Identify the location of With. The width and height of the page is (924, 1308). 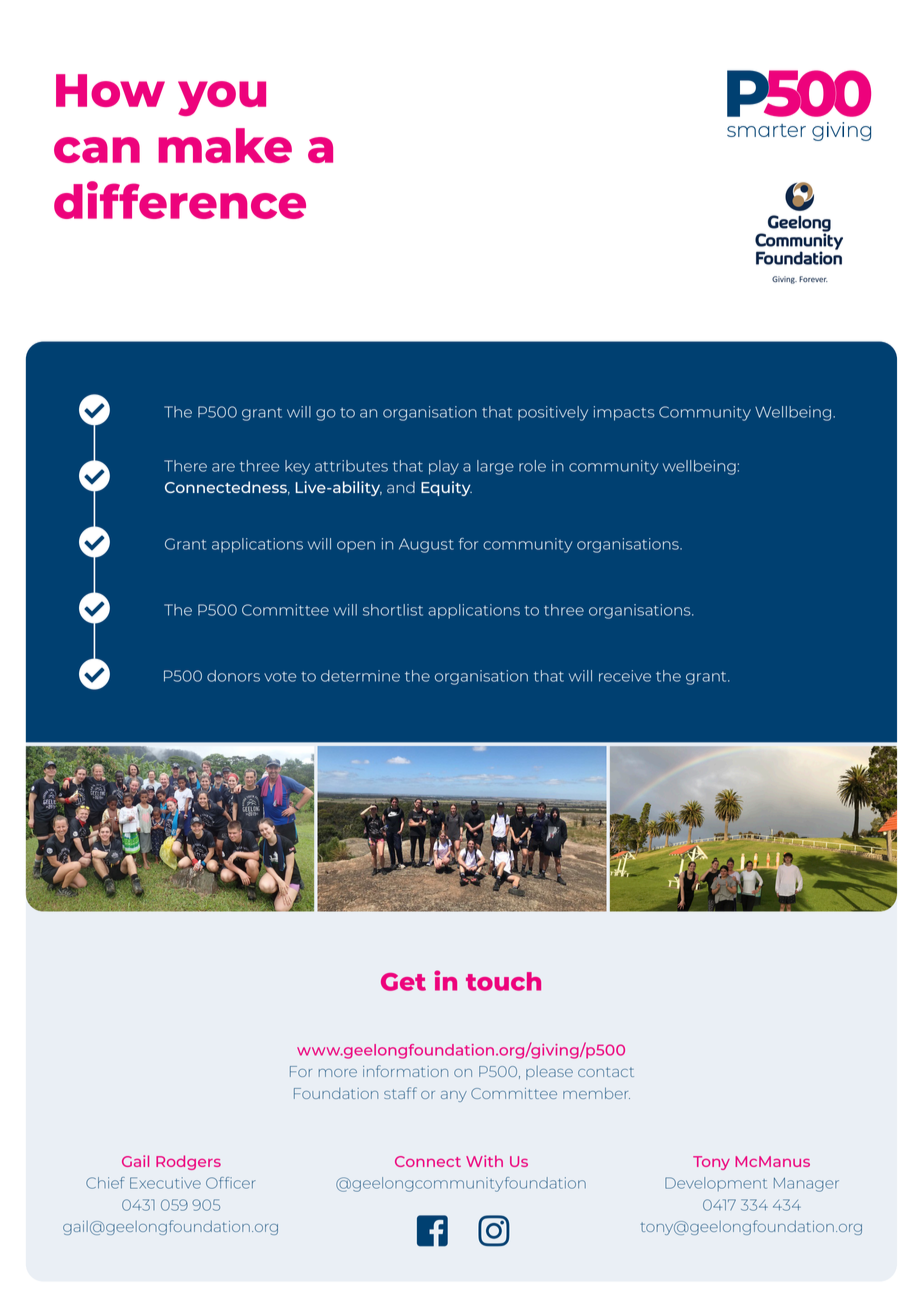
(484, 1161).
